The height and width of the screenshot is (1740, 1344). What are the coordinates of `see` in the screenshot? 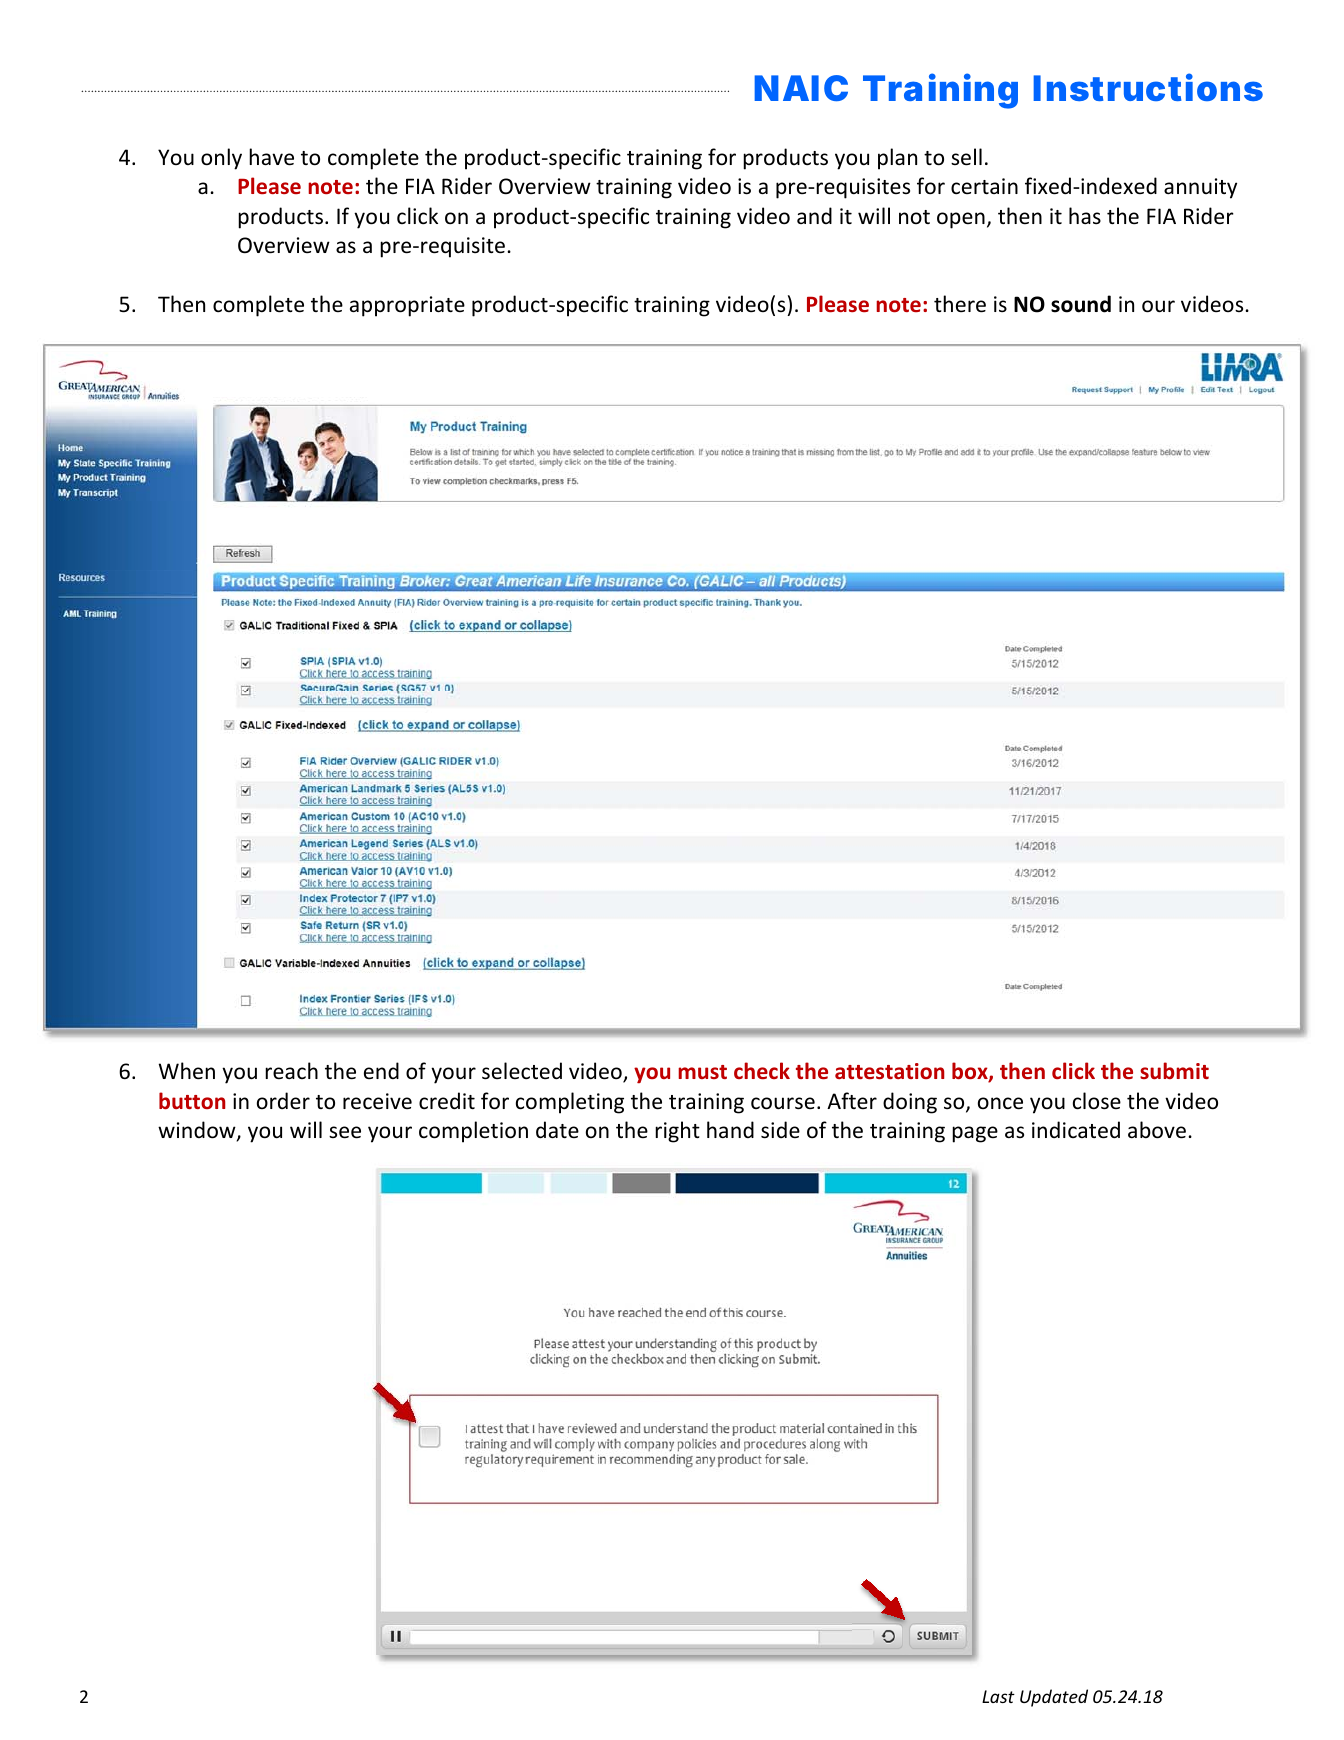 It's located at (345, 1132).
